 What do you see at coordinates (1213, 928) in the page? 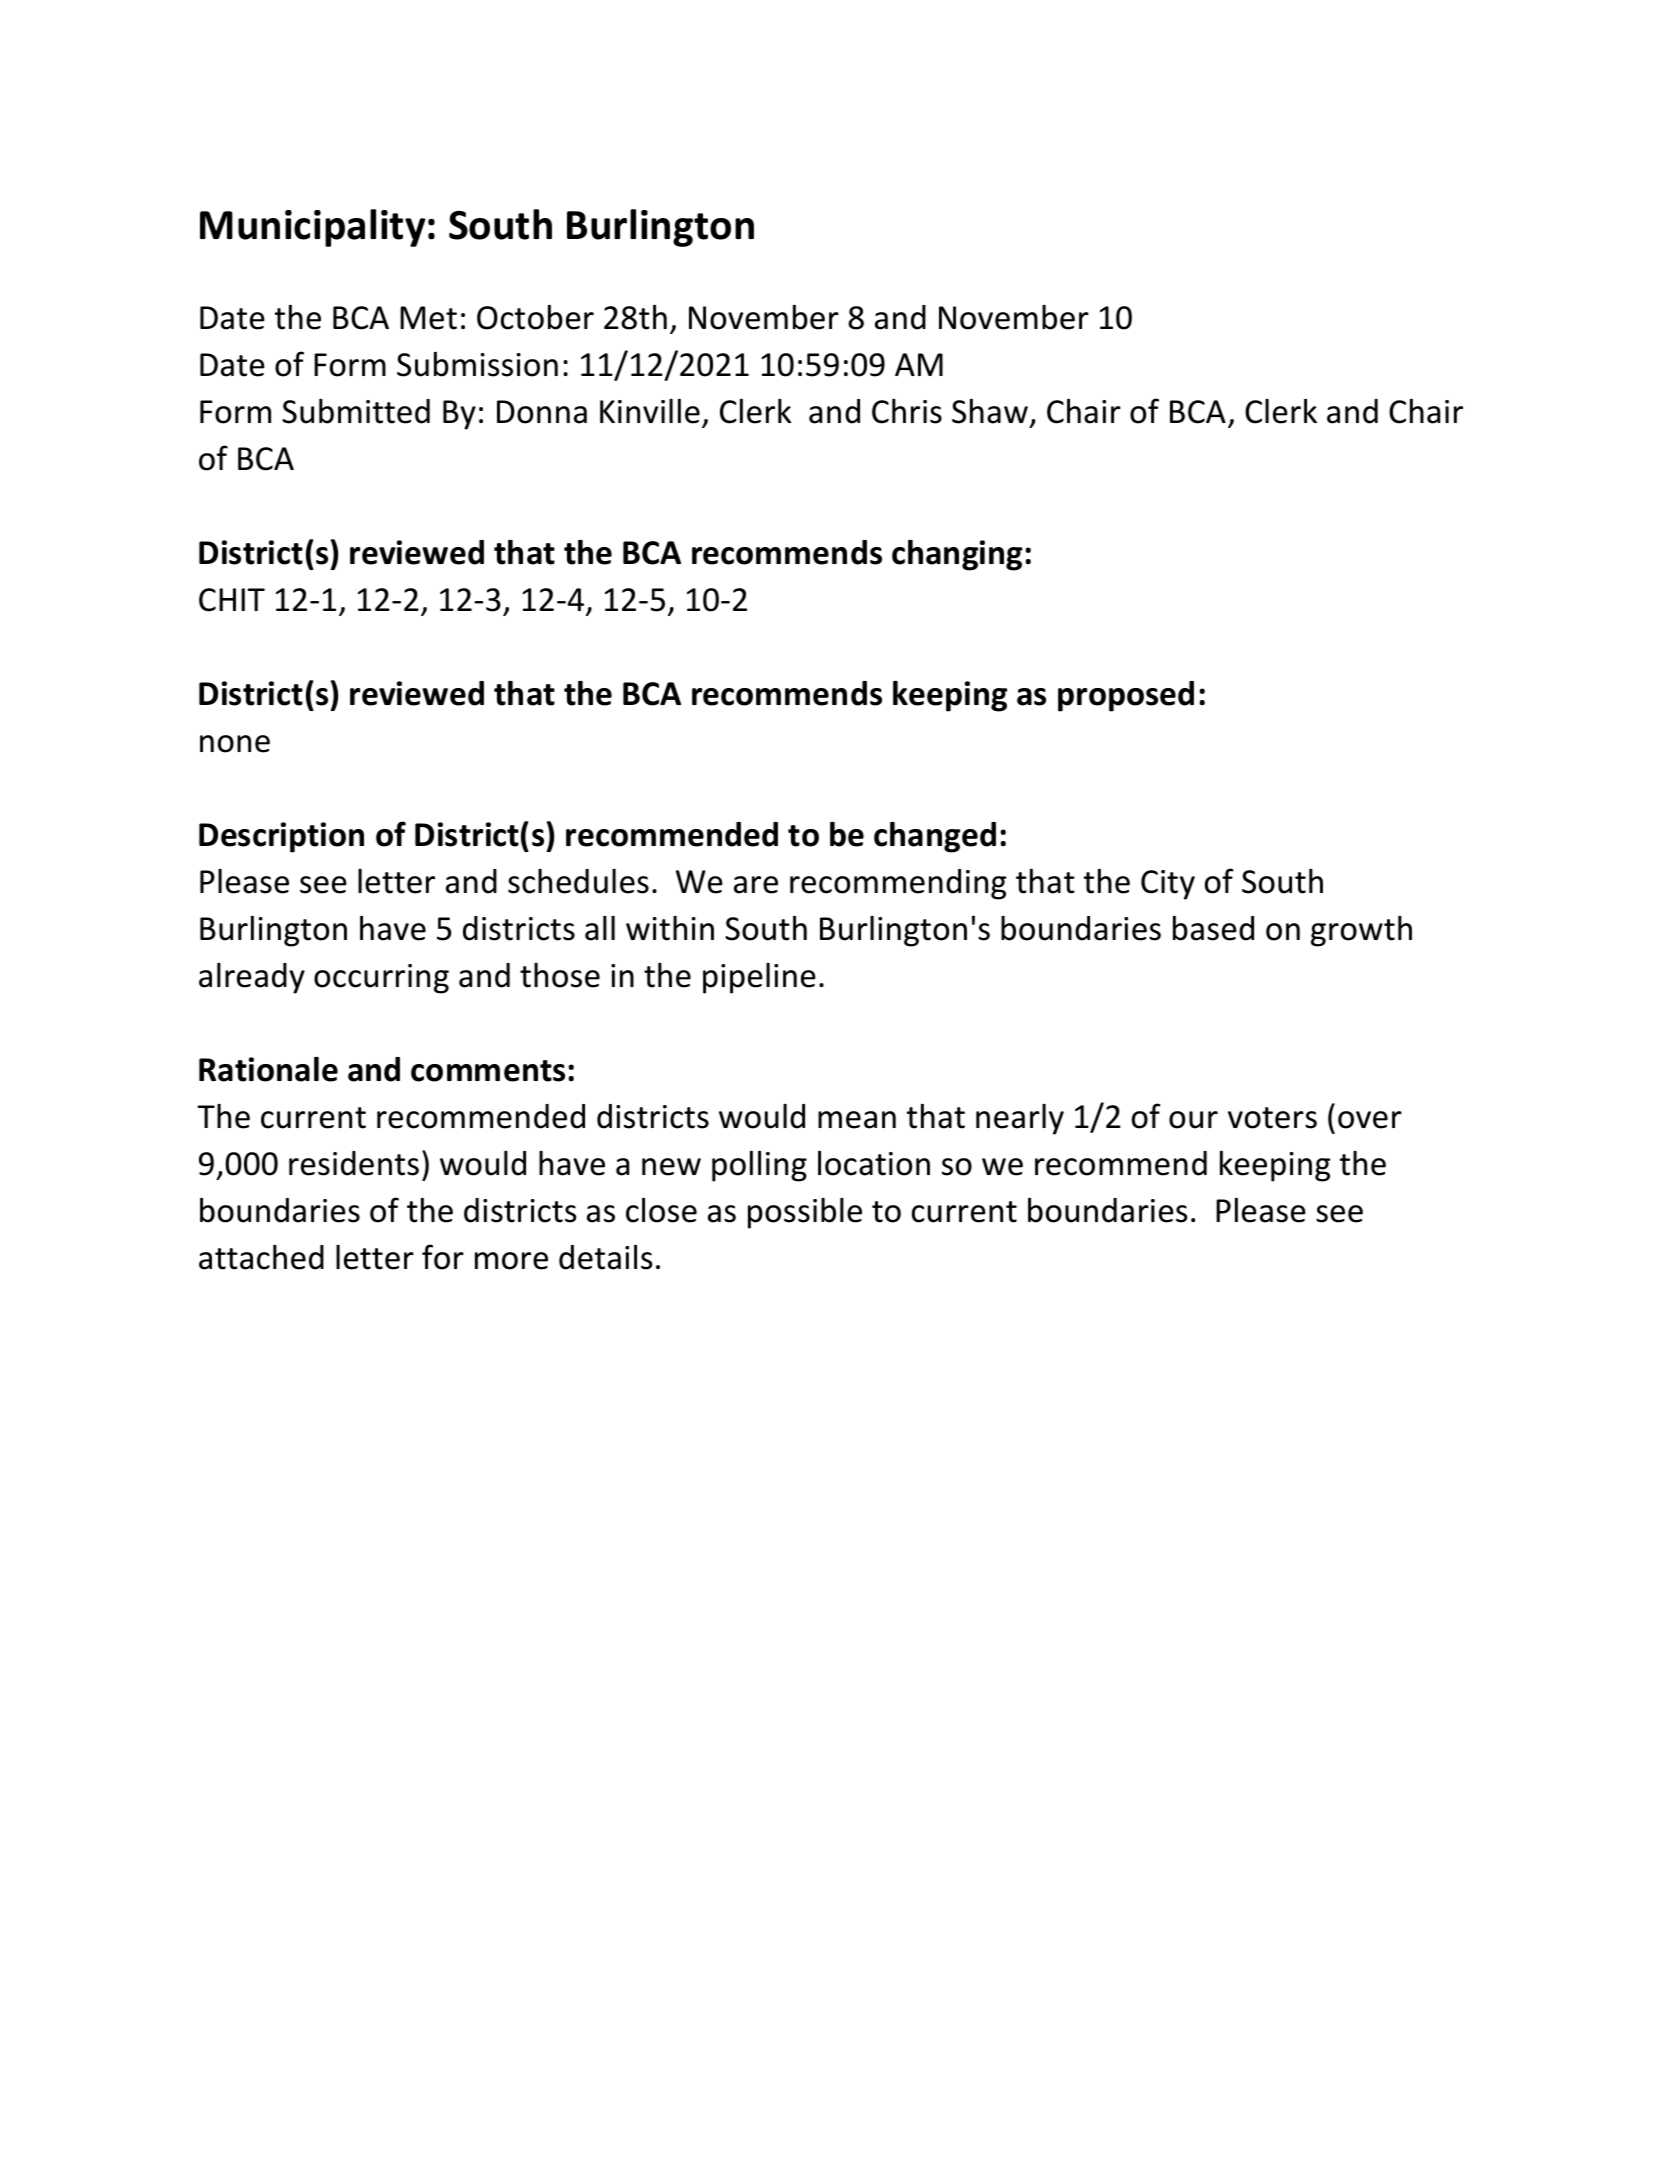
I see `based` at bounding box center [1213, 928].
